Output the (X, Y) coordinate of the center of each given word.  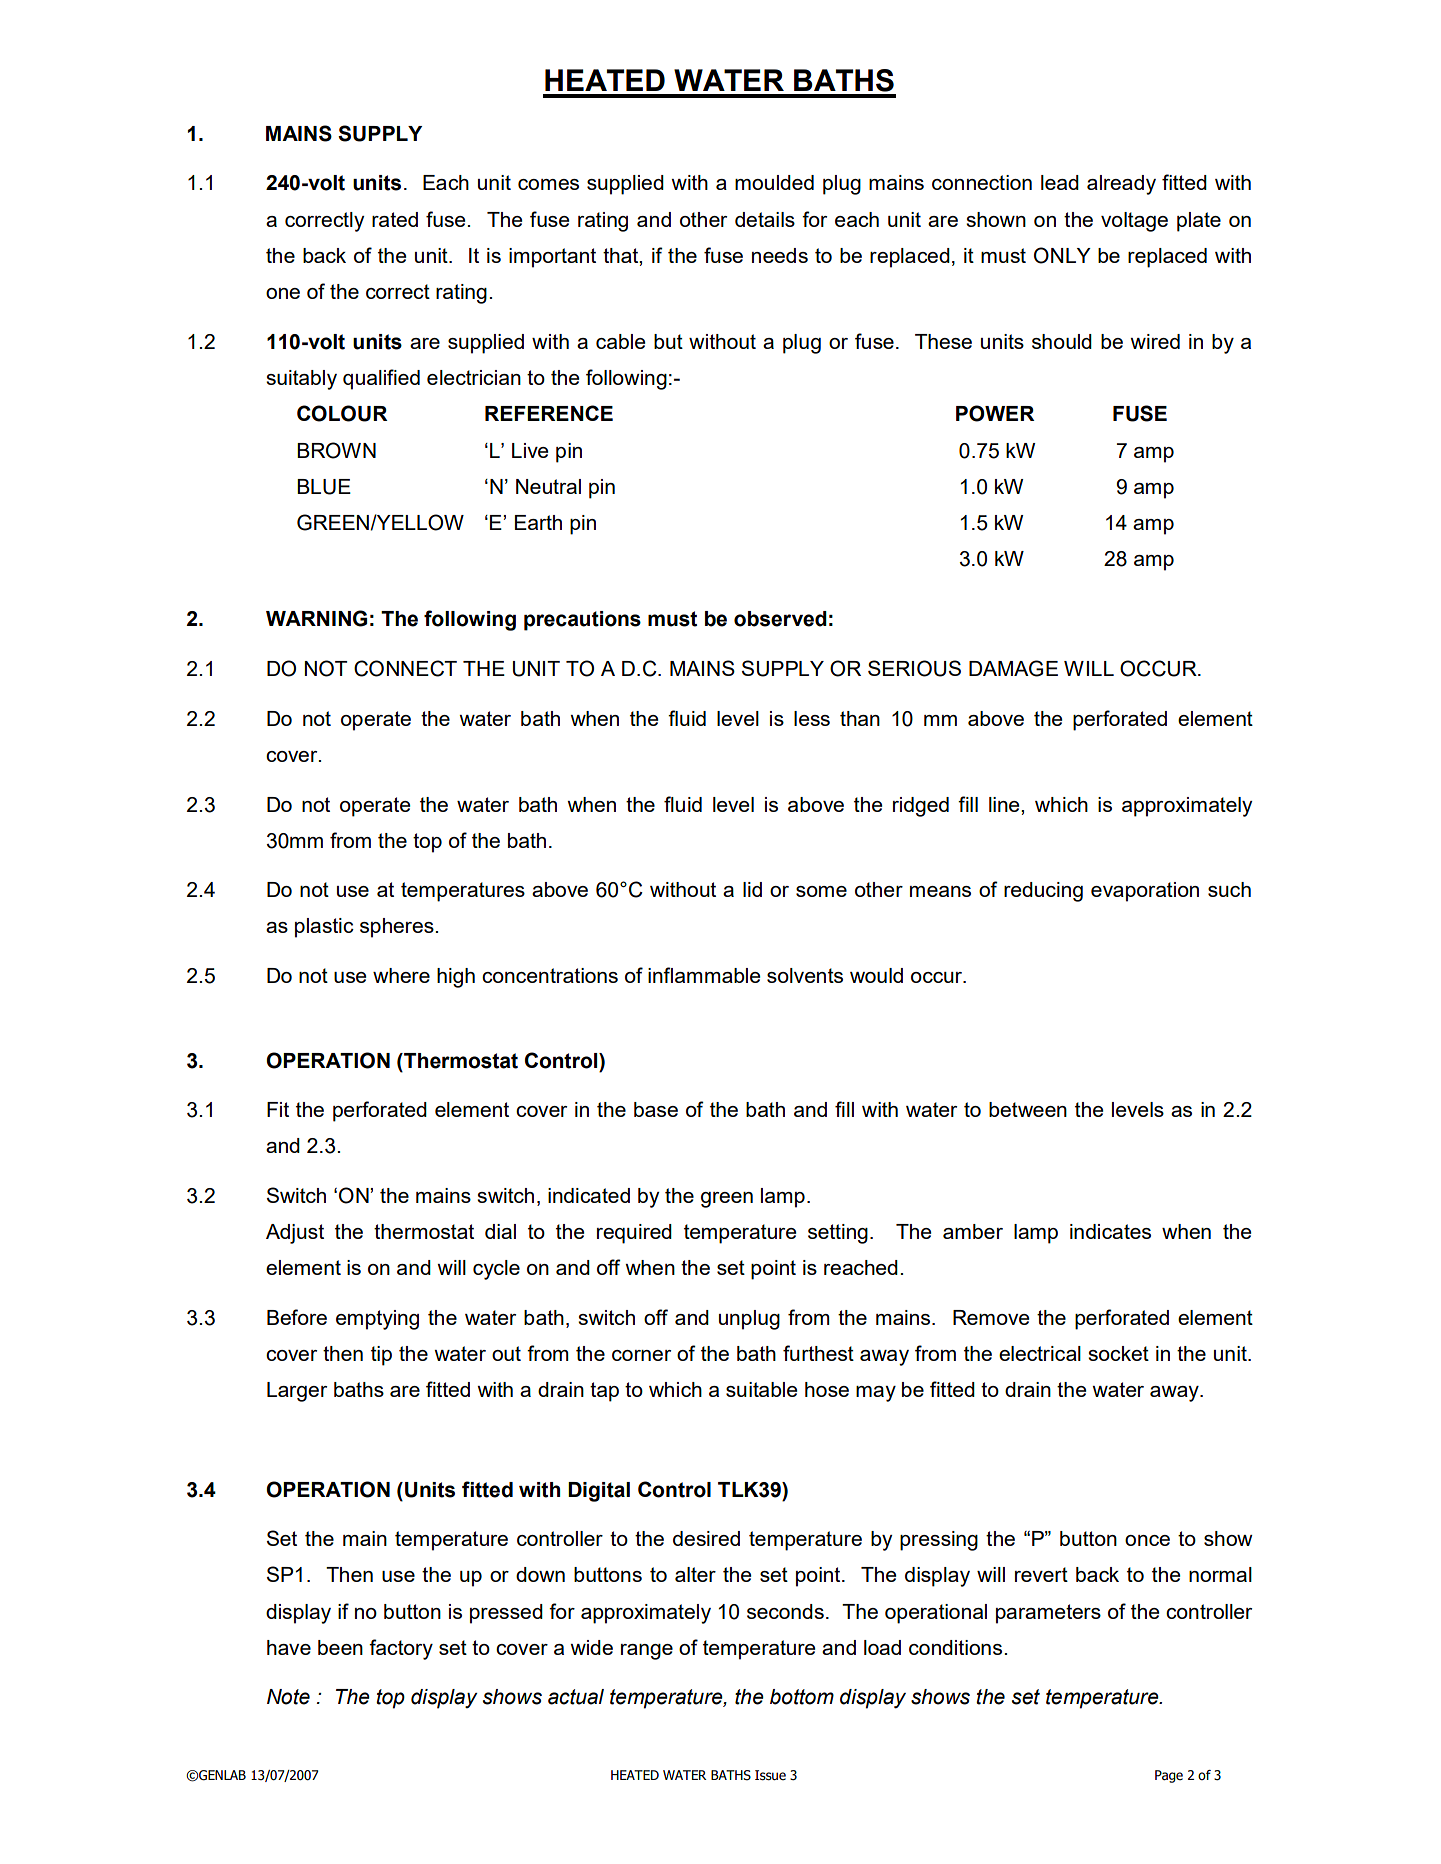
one (283, 293)
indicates (1110, 1231)
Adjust (295, 1234)
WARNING (316, 618)
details (765, 219)
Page (1169, 1776)
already (1121, 185)
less (812, 718)
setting (838, 1234)
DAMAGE (1013, 668)
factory (401, 1649)
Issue (770, 1775)
